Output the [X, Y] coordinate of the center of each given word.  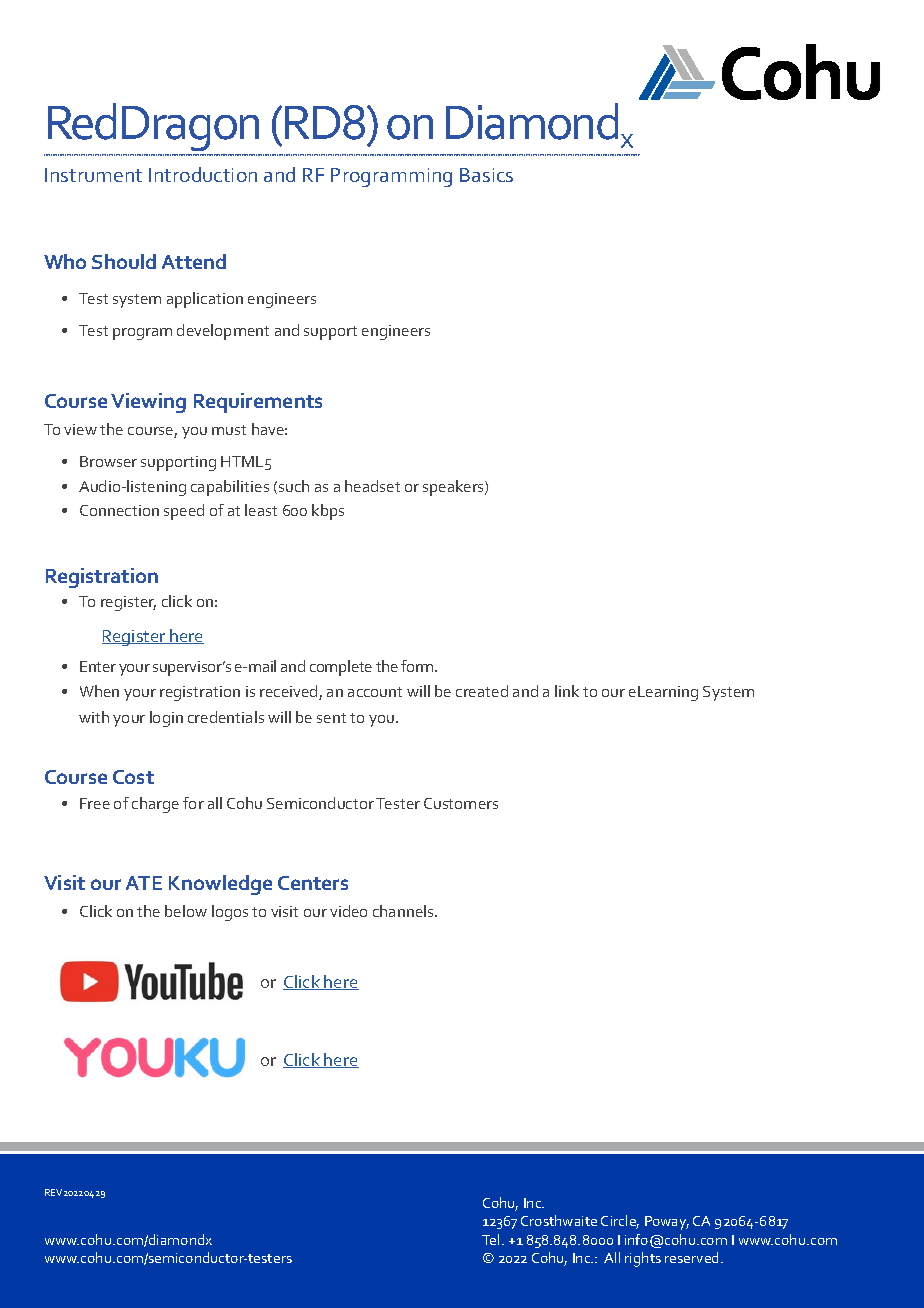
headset [372, 486]
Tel [490, 1239]
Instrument [93, 175]
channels [404, 911]
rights [643, 1259]
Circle [620, 1222]
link [567, 691]
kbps [328, 512]
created [482, 691]
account [375, 692]
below [186, 911]
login [166, 719]
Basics [486, 175]
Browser [108, 461]
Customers [461, 803]
